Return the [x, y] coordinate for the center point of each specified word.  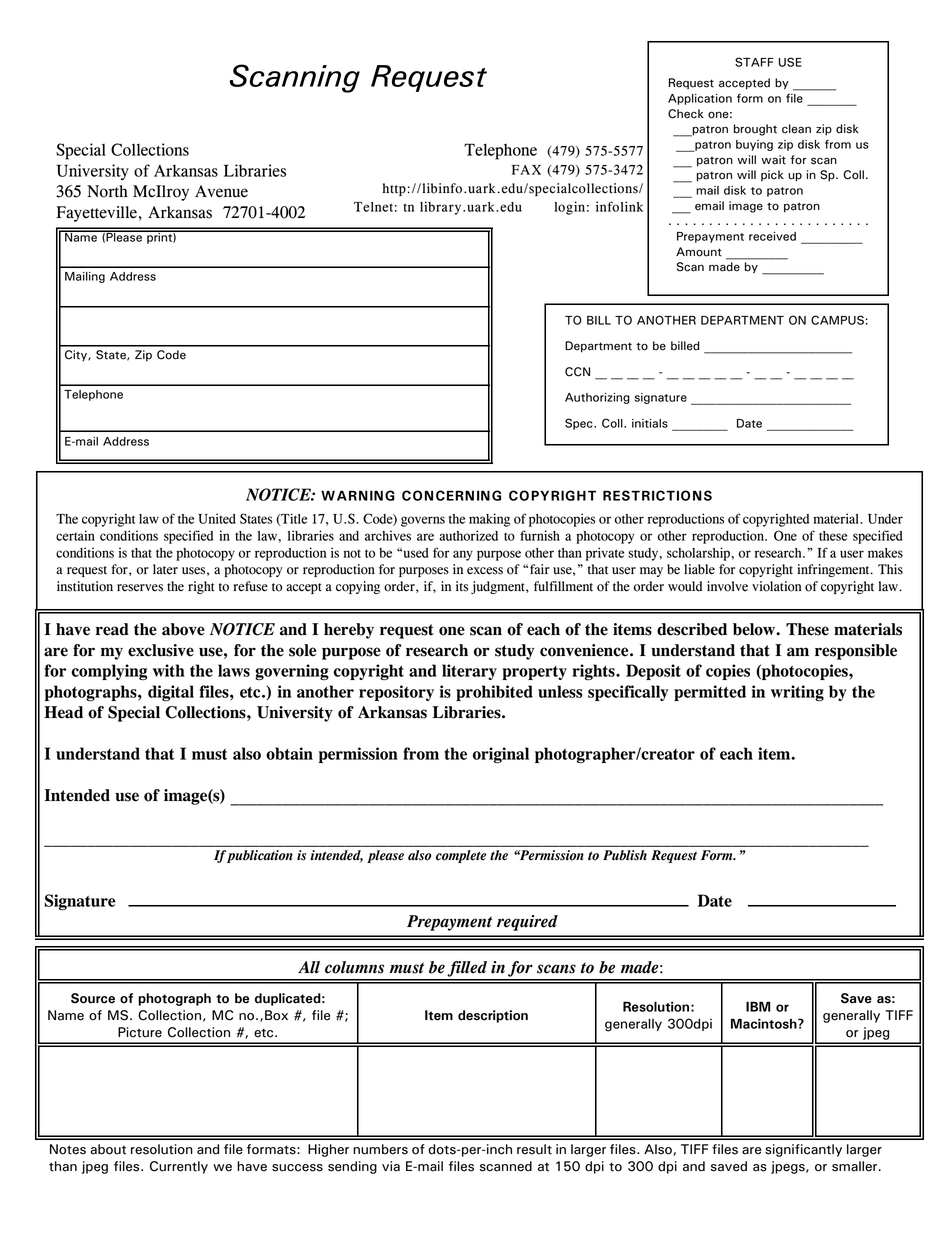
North [107, 191]
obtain [289, 753]
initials [650, 423]
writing [797, 693]
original [501, 755]
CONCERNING [451, 495]
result [534, 1149]
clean [796, 129]
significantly [803, 1150]
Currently [179, 1167]
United [217, 518]
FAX [526, 170]
